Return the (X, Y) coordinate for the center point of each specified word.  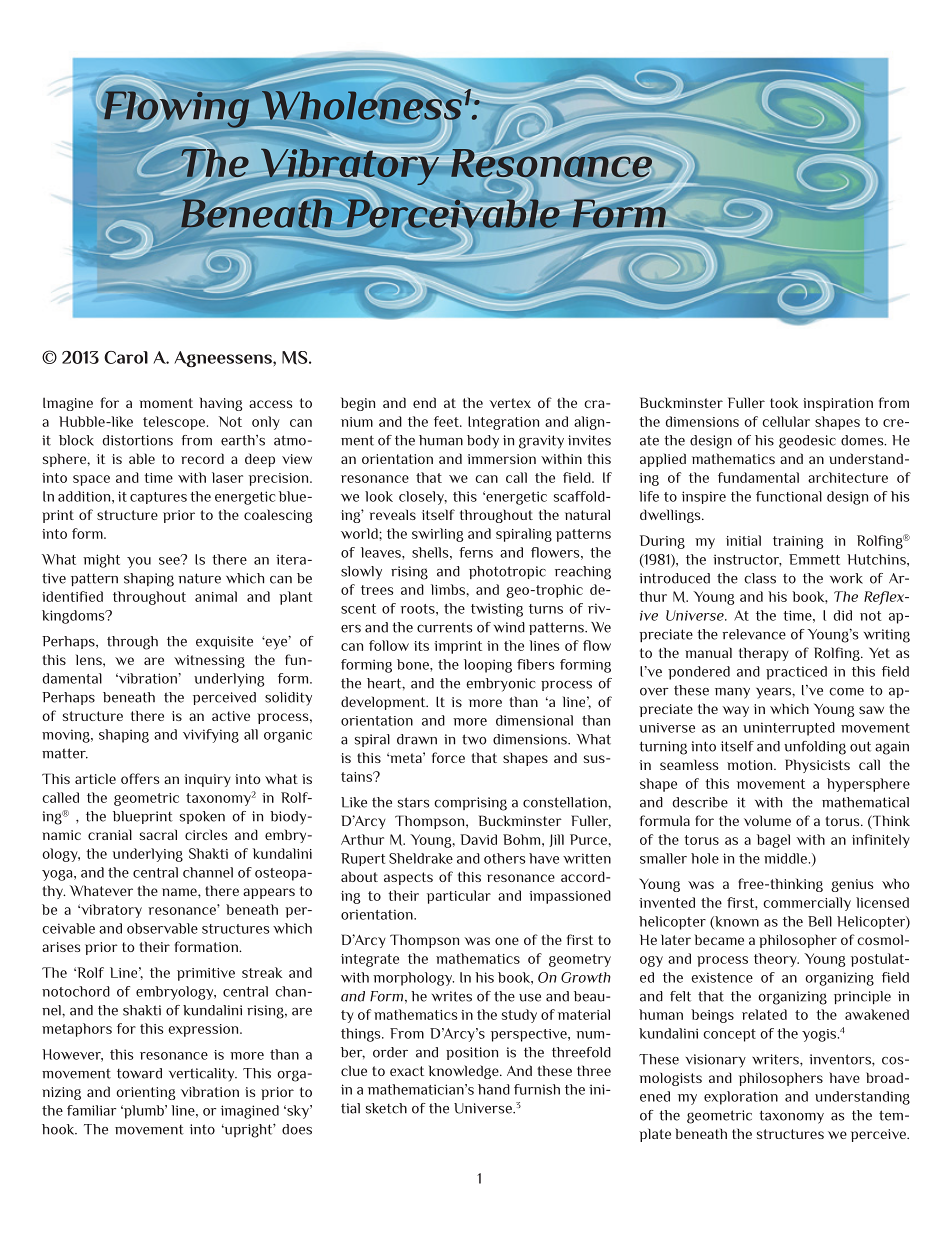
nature (199, 578)
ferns (476, 552)
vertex (510, 403)
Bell (820, 921)
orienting (145, 1093)
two (474, 739)
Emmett (814, 559)
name (180, 892)
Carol (126, 357)
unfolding (815, 748)
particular (459, 897)
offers (140, 778)
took (784, 402)
